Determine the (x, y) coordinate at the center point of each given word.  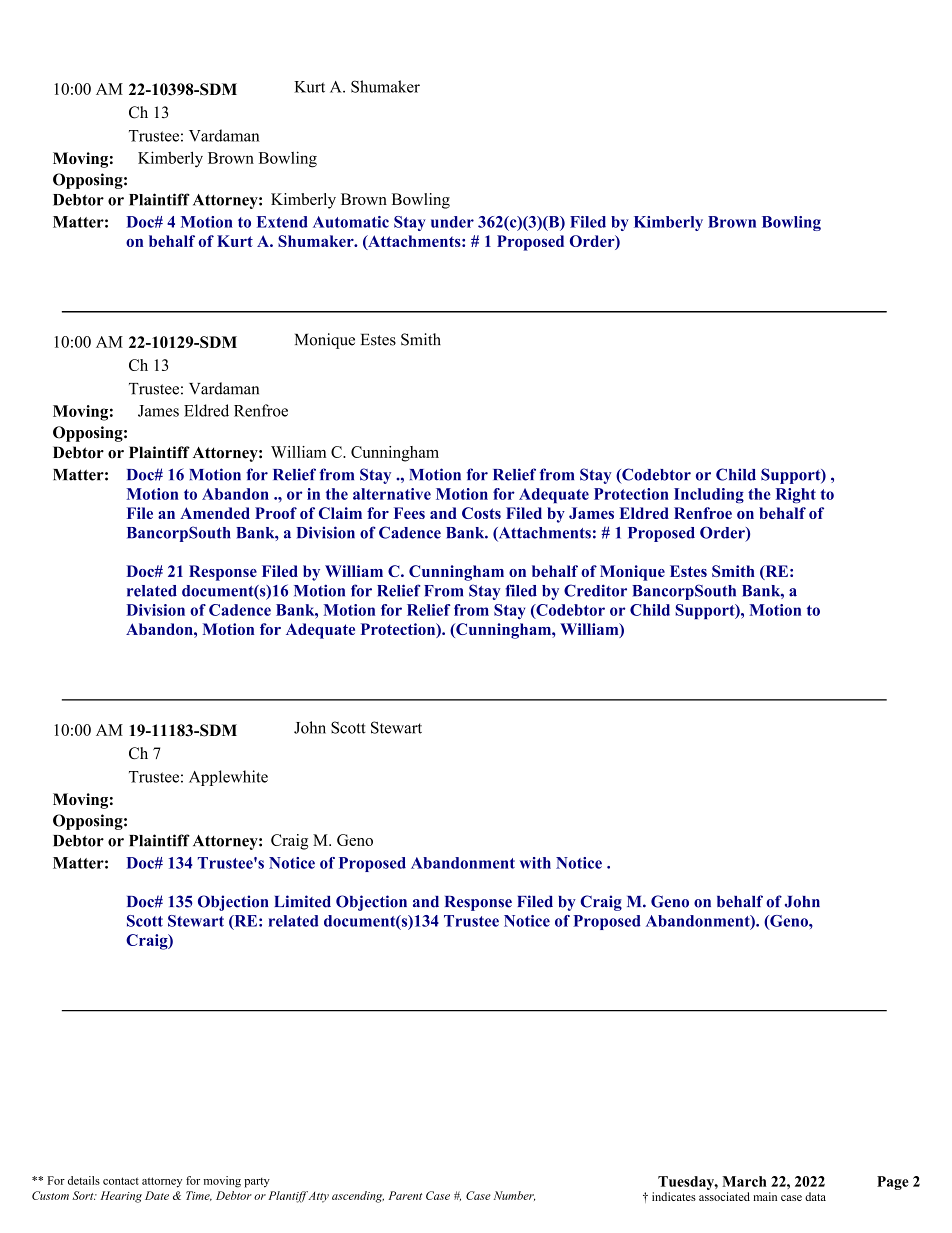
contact (121, 1181)
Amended (215, 513)
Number (514, 1196)
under (452, 222)
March (744, 1181)
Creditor (595, 590)
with (535, 863)
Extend (282, 222)
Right (796, 496)
